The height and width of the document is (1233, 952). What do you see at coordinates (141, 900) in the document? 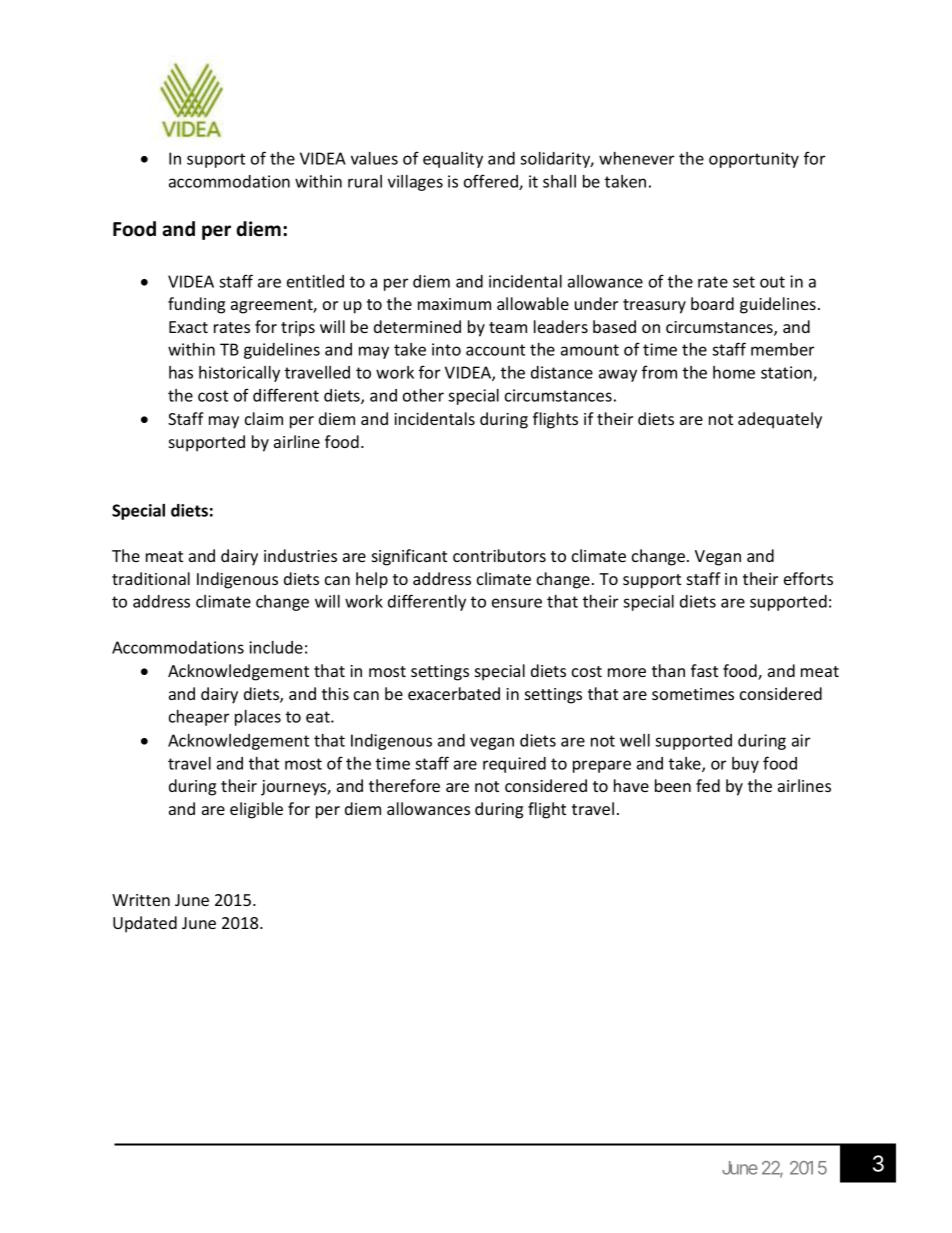
I see `Written` at bounding box center [141, 900].
